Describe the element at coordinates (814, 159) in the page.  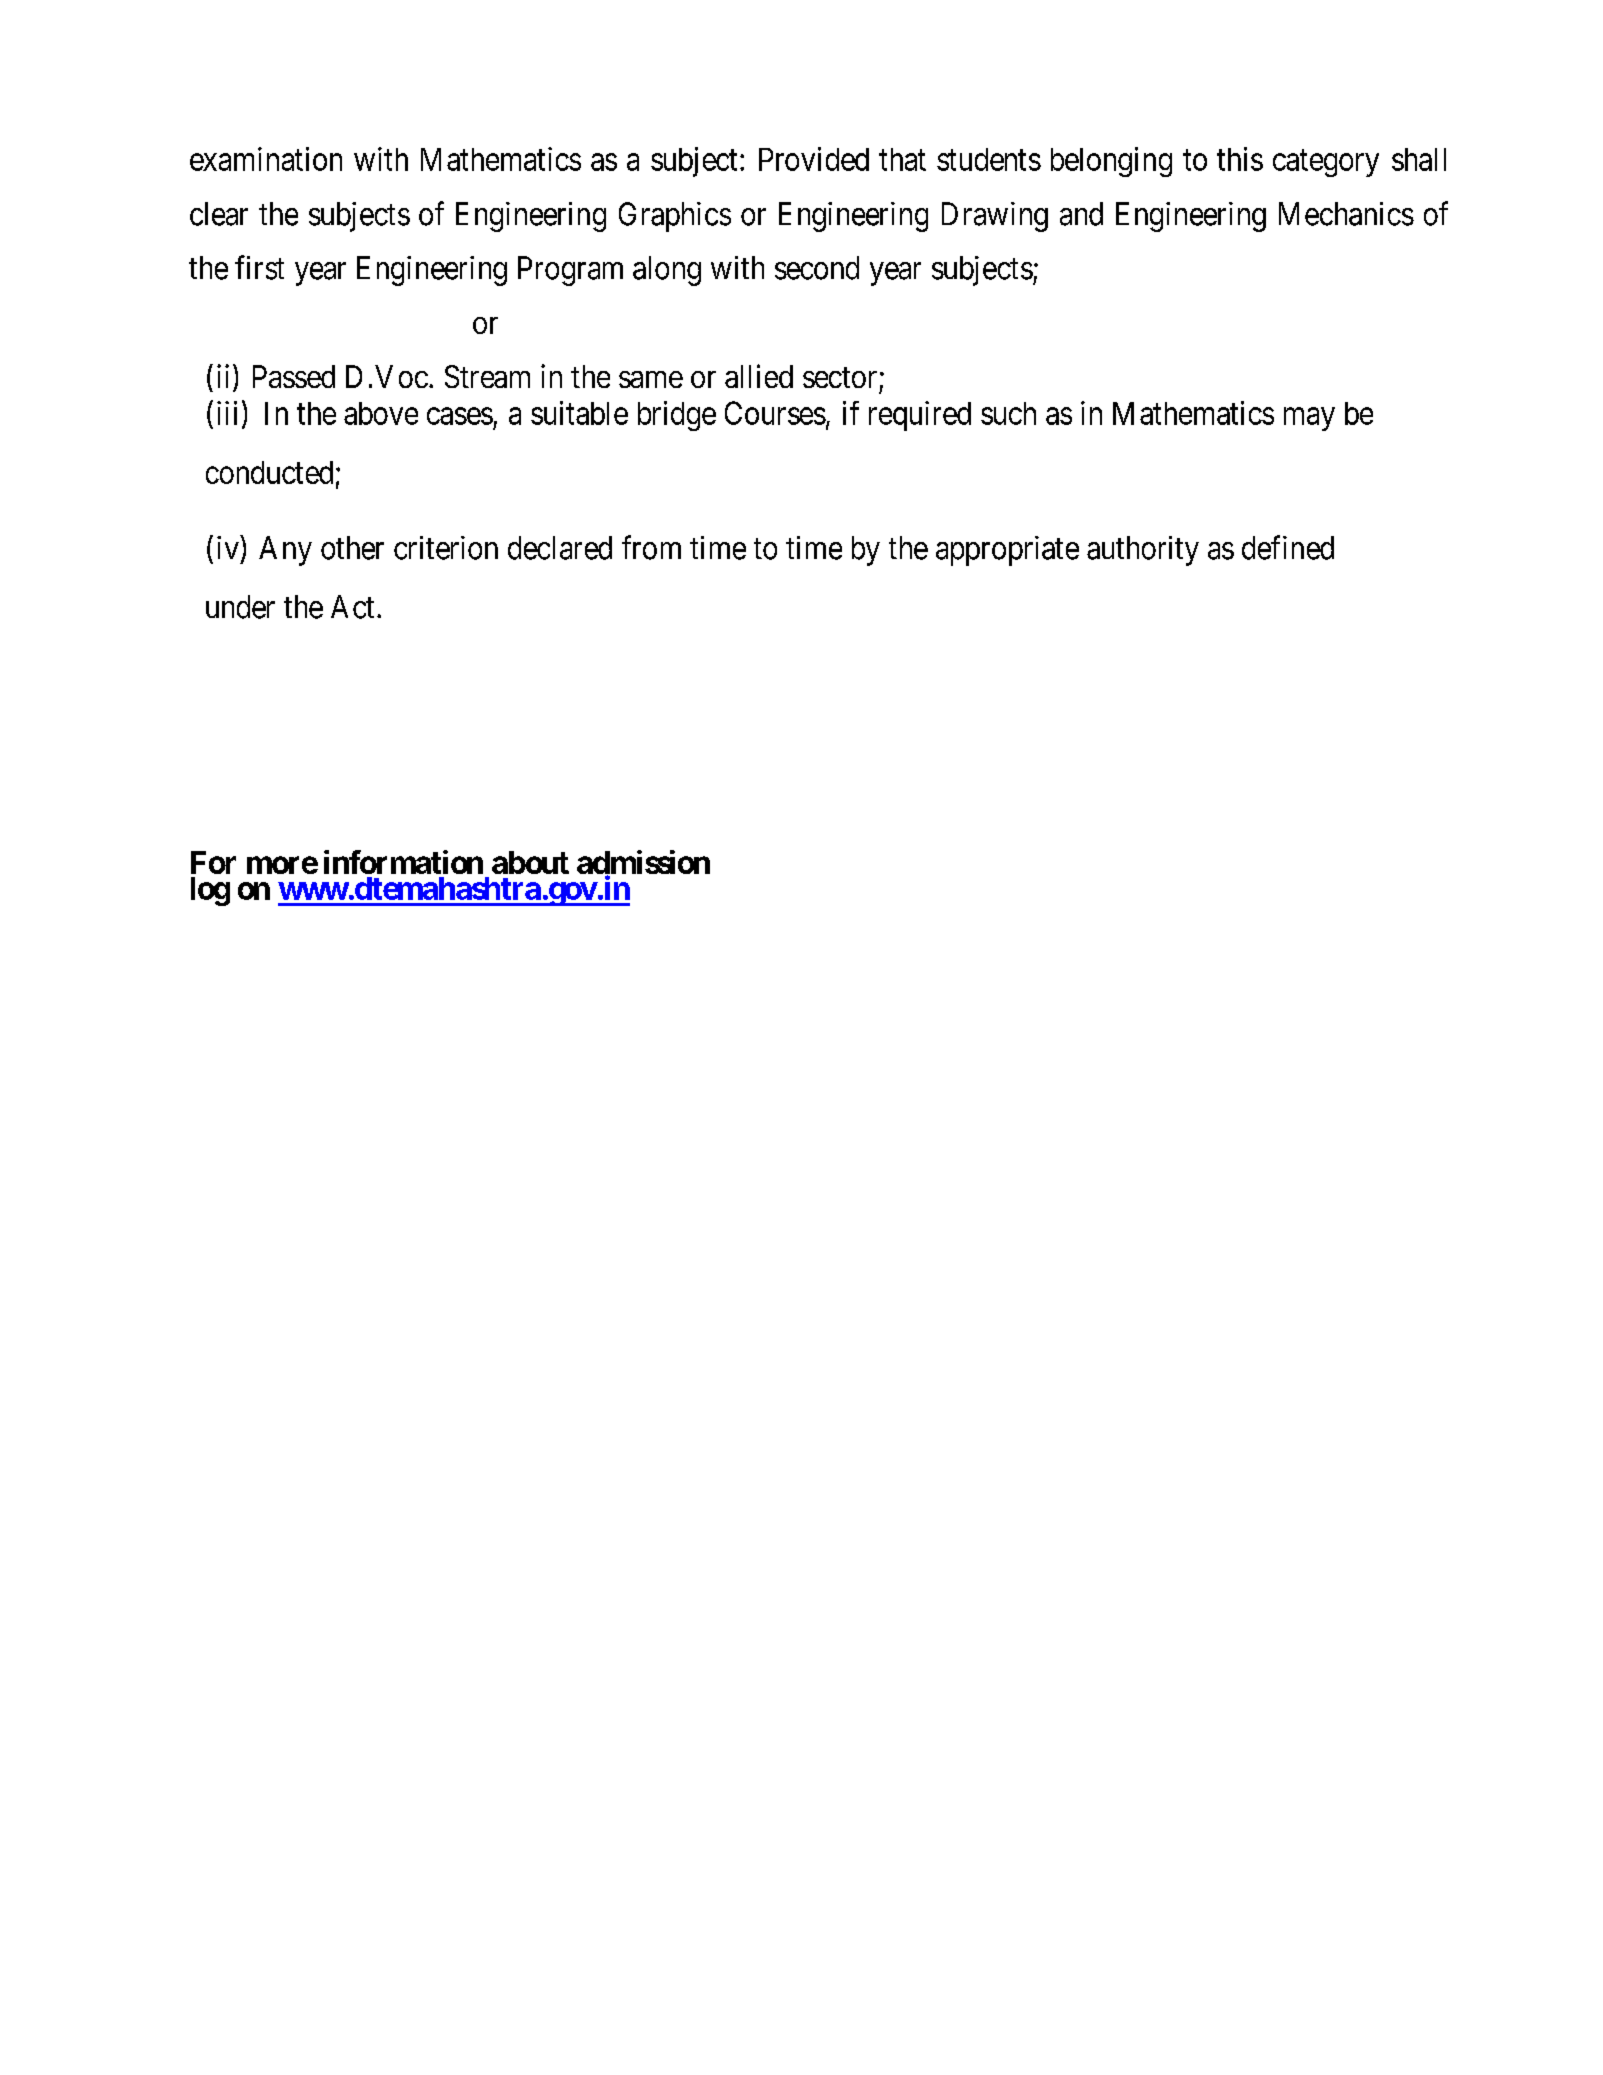
I see `Provided` at that location.
